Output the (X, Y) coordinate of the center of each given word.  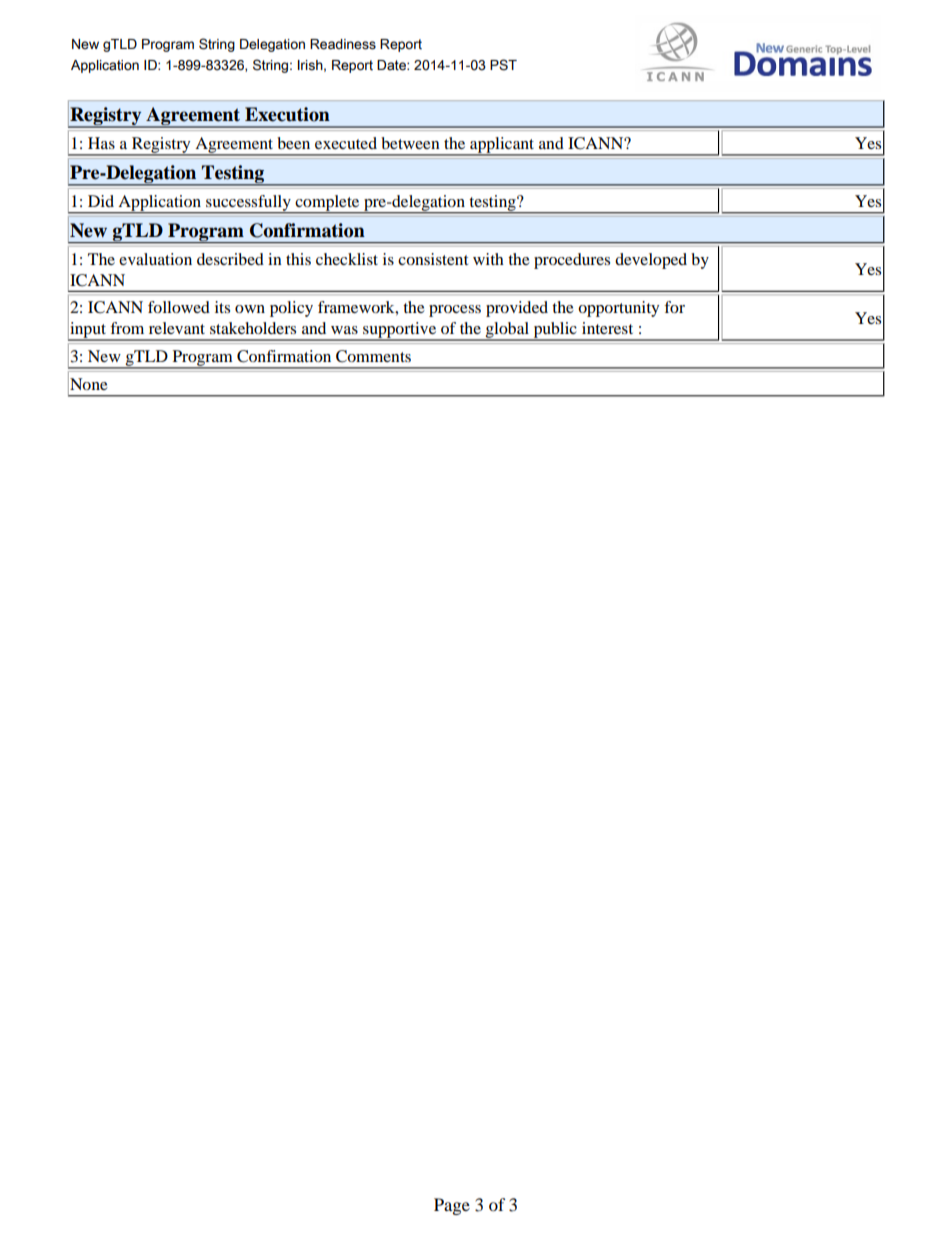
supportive (400, 331)
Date (392, 65)
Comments (373, 356)
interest (607, 328)
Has (101, 143)
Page (452, 1206)
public (555, 331)
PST (503, 65)
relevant (177, 328)
